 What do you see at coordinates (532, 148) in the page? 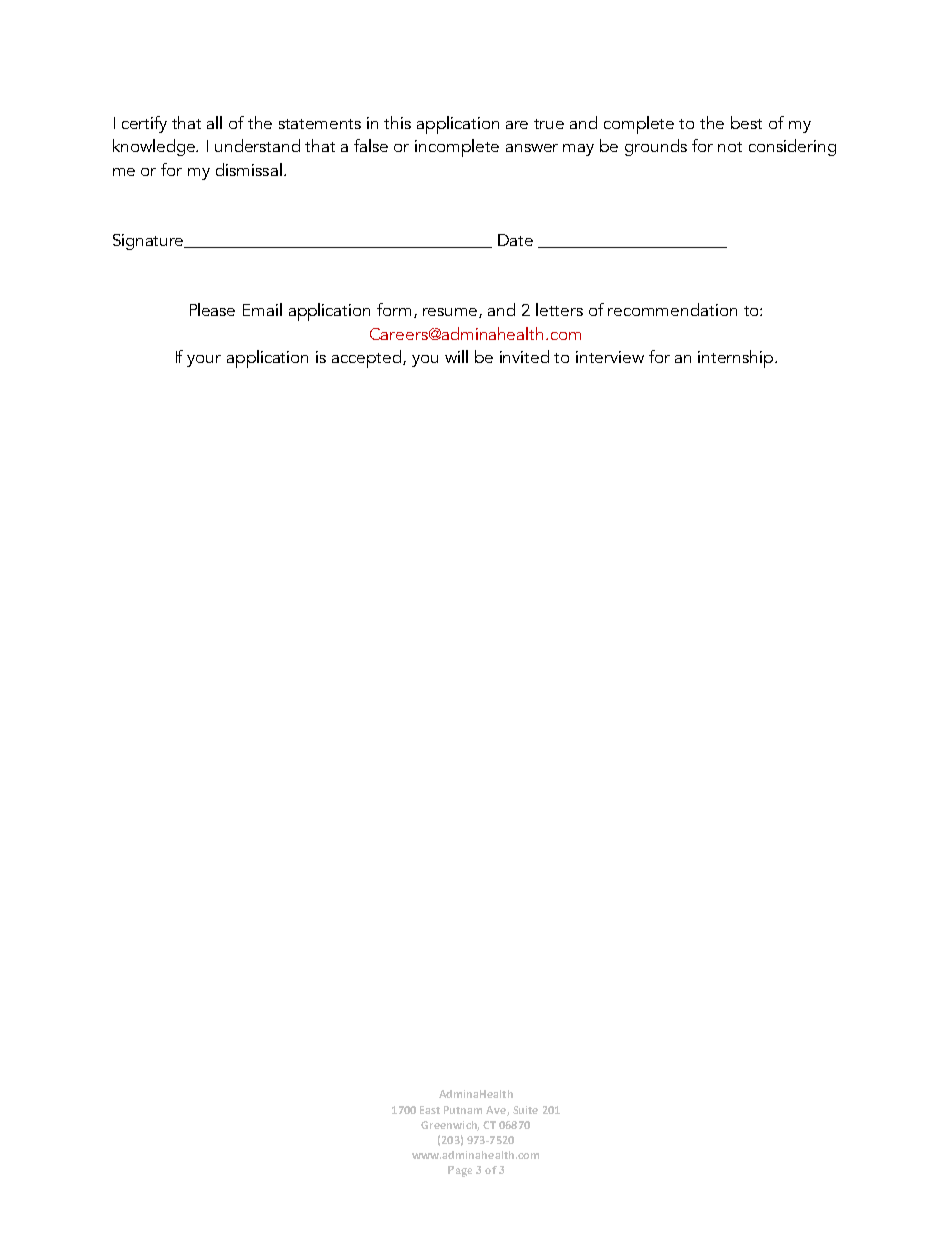
I see `answer` at bounding box center [532, 148].
